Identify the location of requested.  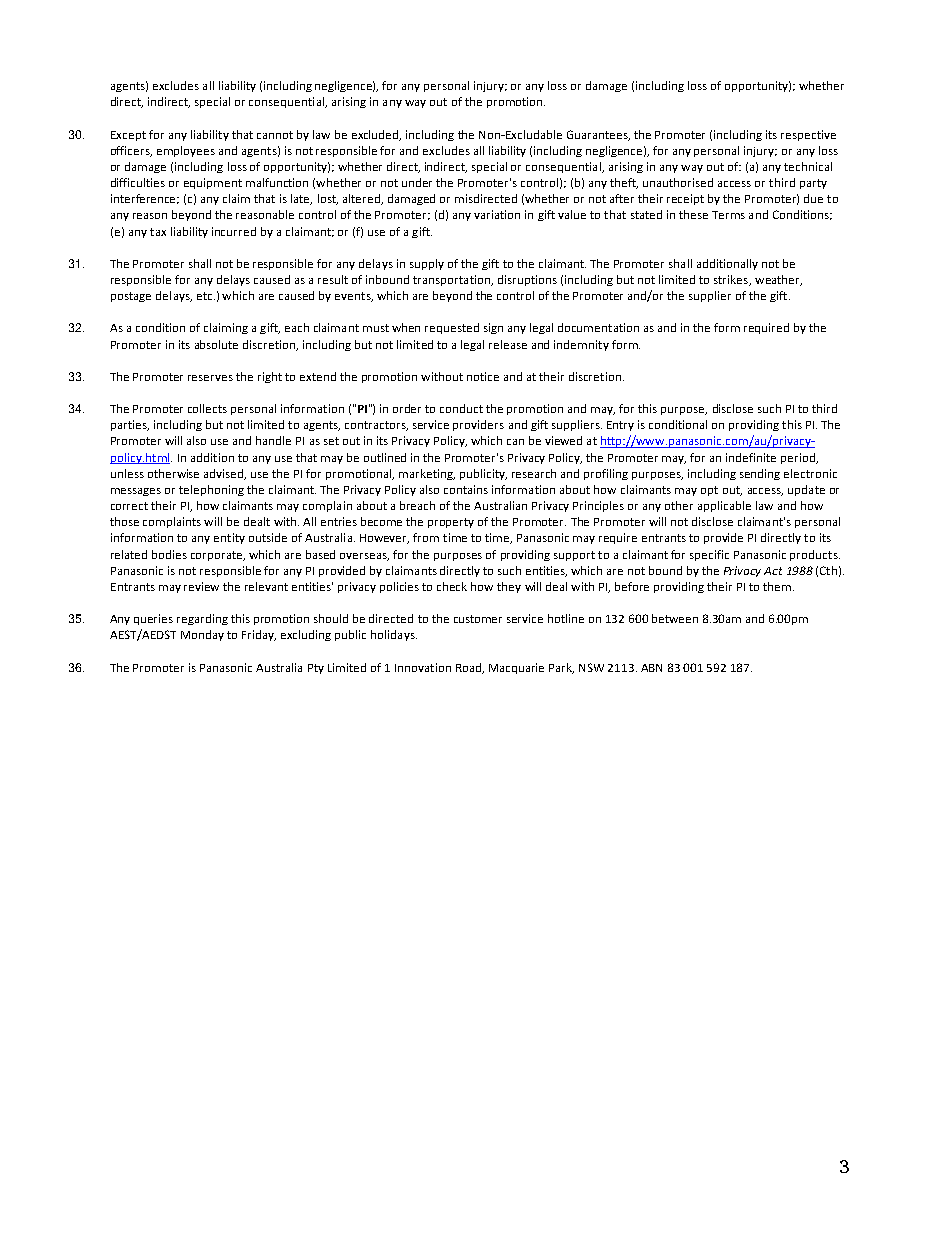
(452, 328).
